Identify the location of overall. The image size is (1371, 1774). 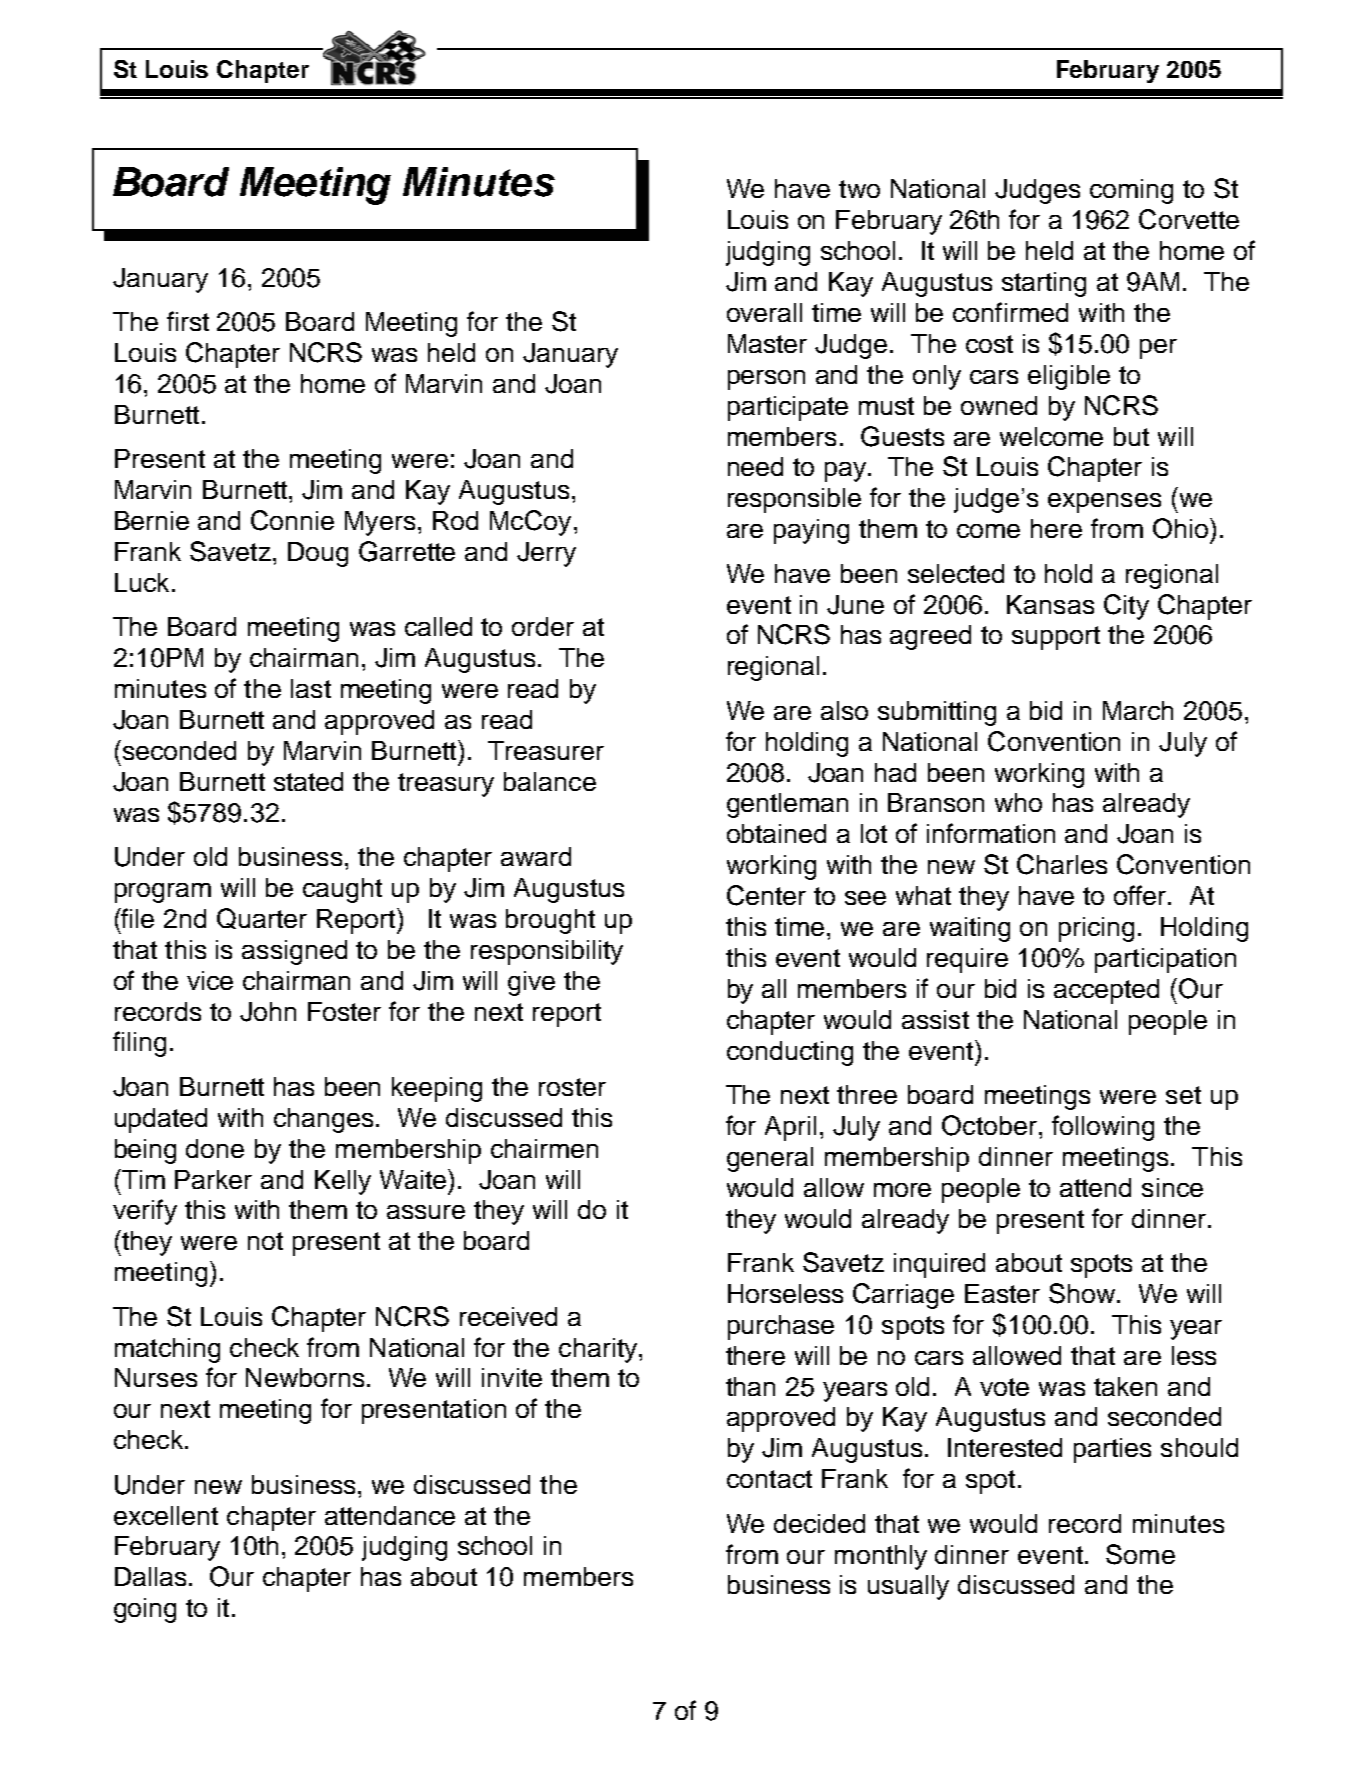
(764, 312).
